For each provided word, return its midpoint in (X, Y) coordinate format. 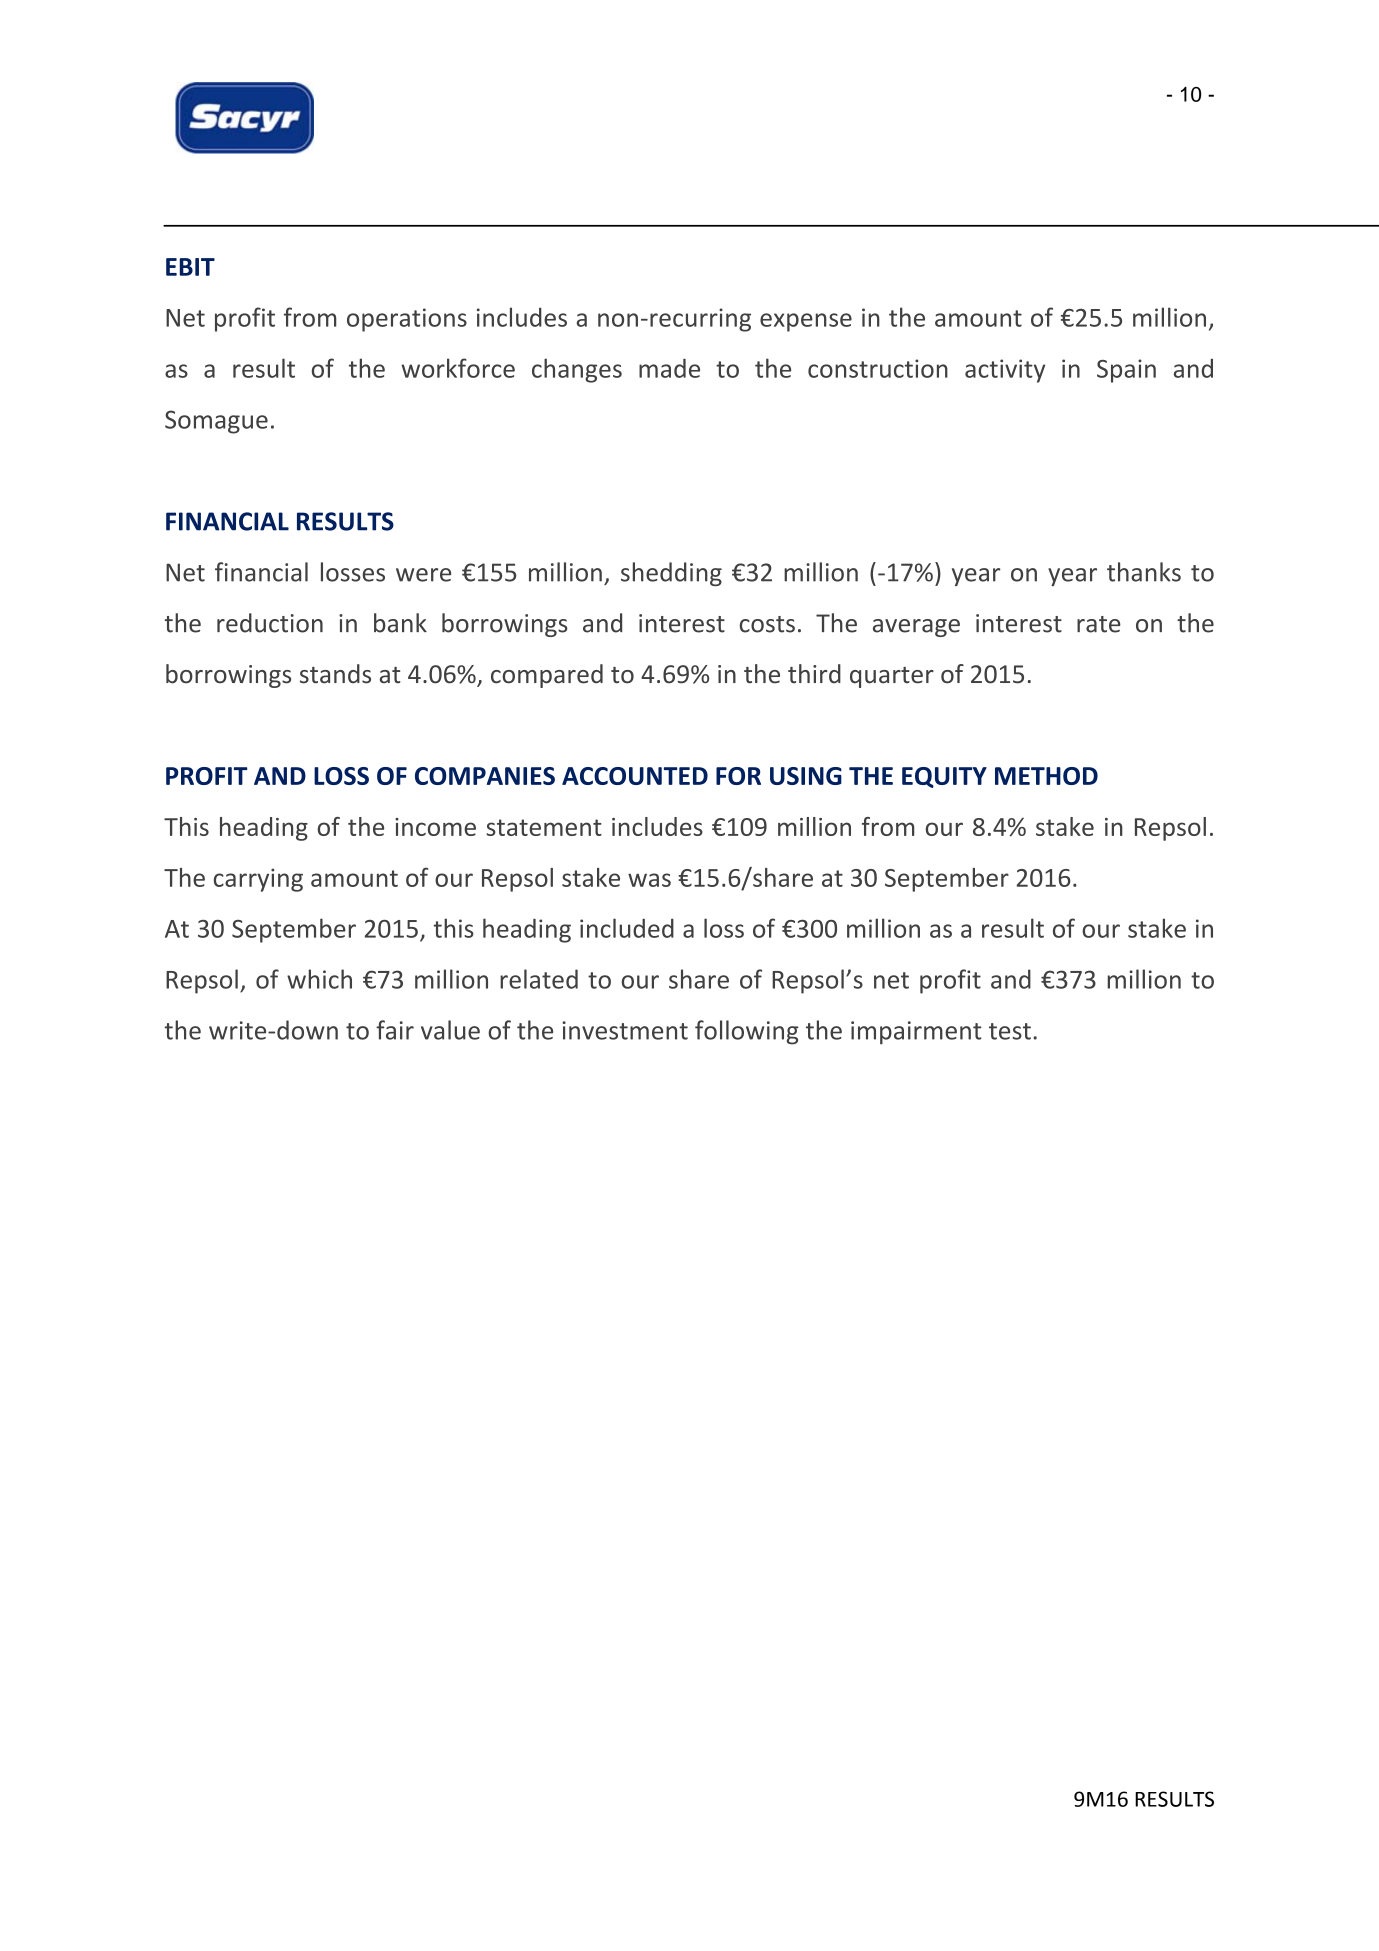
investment (625, 1030)
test (1010, 1031)
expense (806, 322)
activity (1005, 371)
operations (407, 320)
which (319, 979)
